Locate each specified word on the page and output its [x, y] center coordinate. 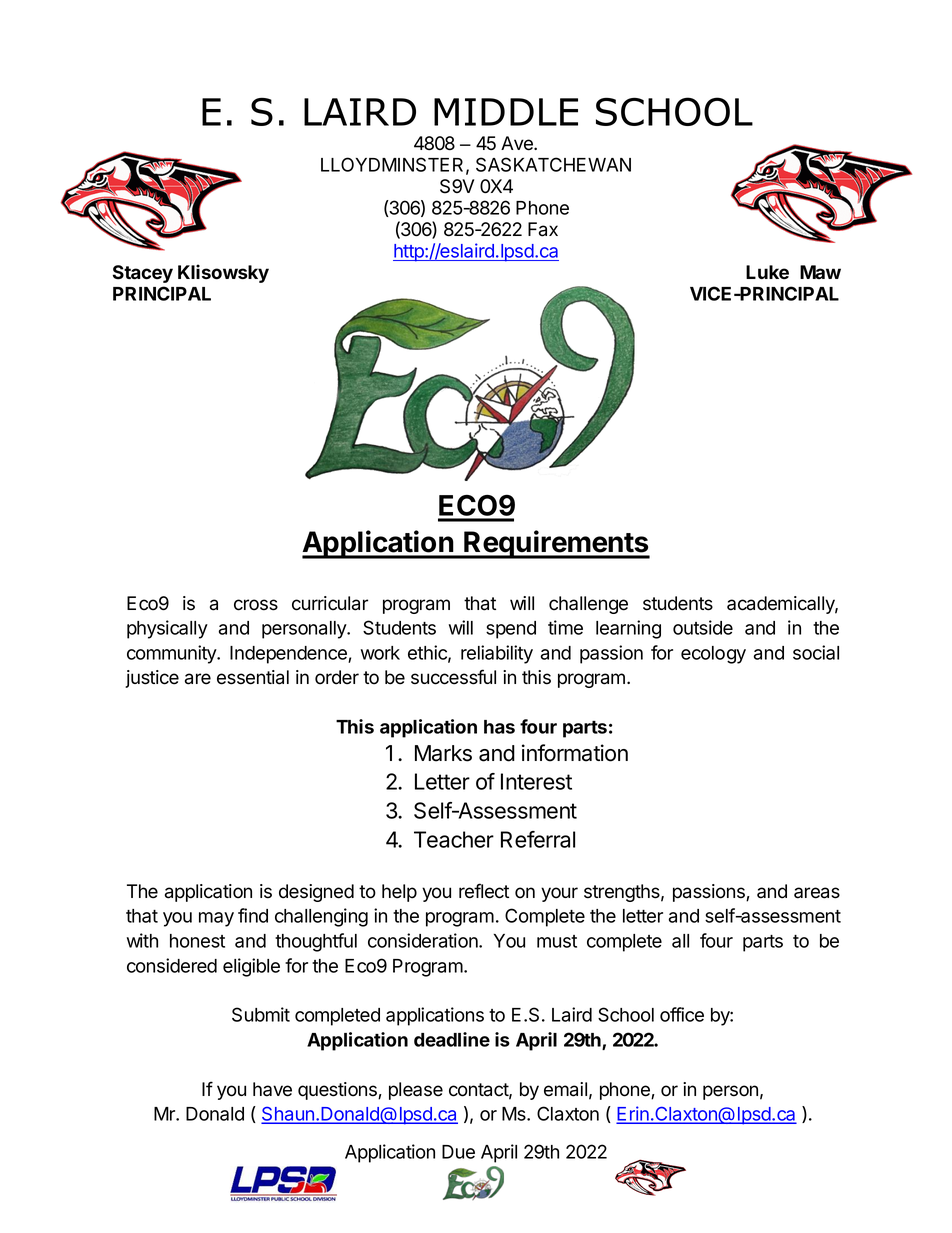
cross [256, 605]
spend [511, 630]
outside [703, 627]
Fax [543, 229]
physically [167, 629]
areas [817, 893]
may [216, 919]
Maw [820, 272]
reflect [484, 891]
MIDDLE [506, 112]
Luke [767, 272]
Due [458, 1152]
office [682, 1014]
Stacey [143, 274]
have [272, 1089]
